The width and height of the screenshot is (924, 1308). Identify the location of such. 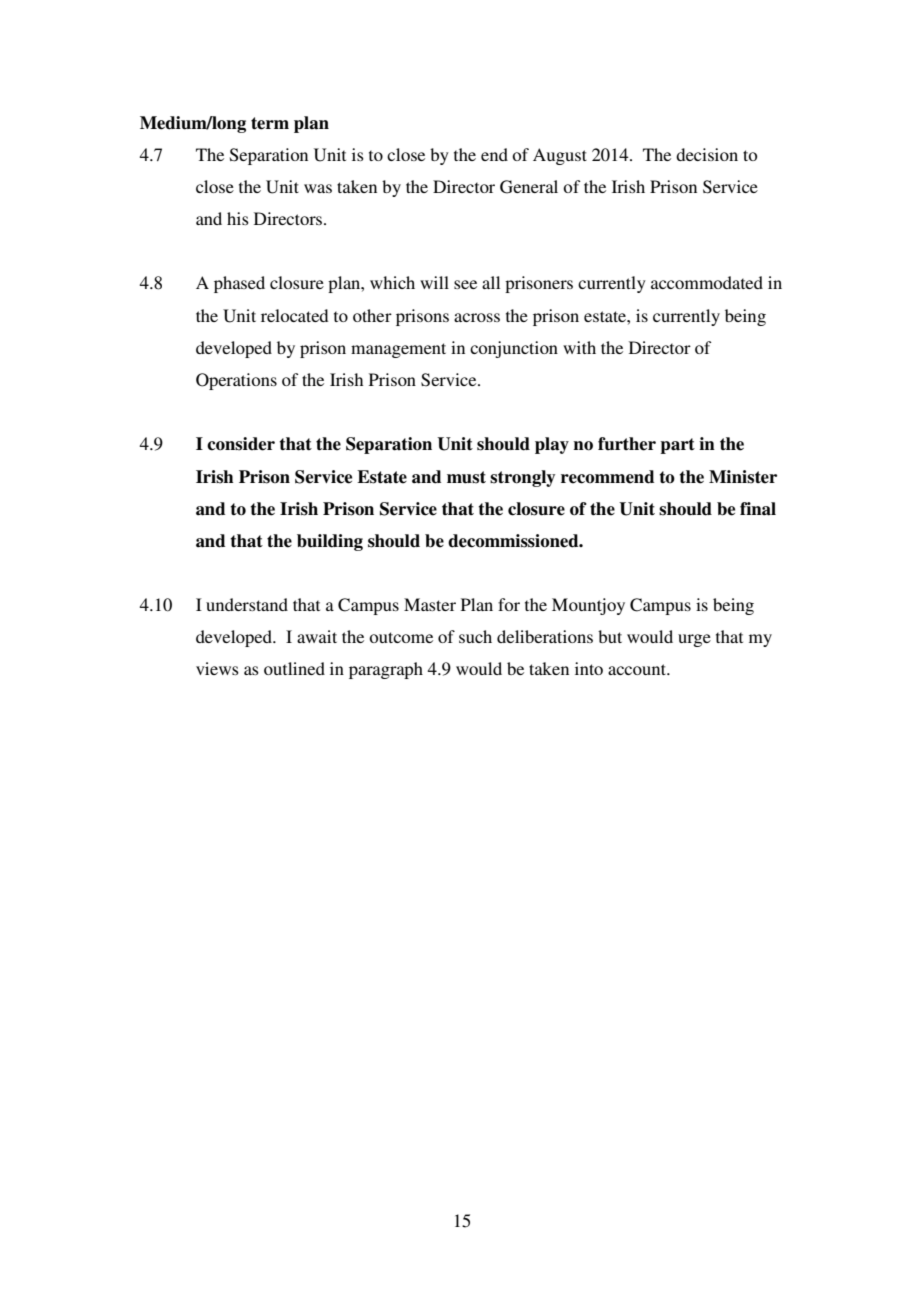
(475, 636).
